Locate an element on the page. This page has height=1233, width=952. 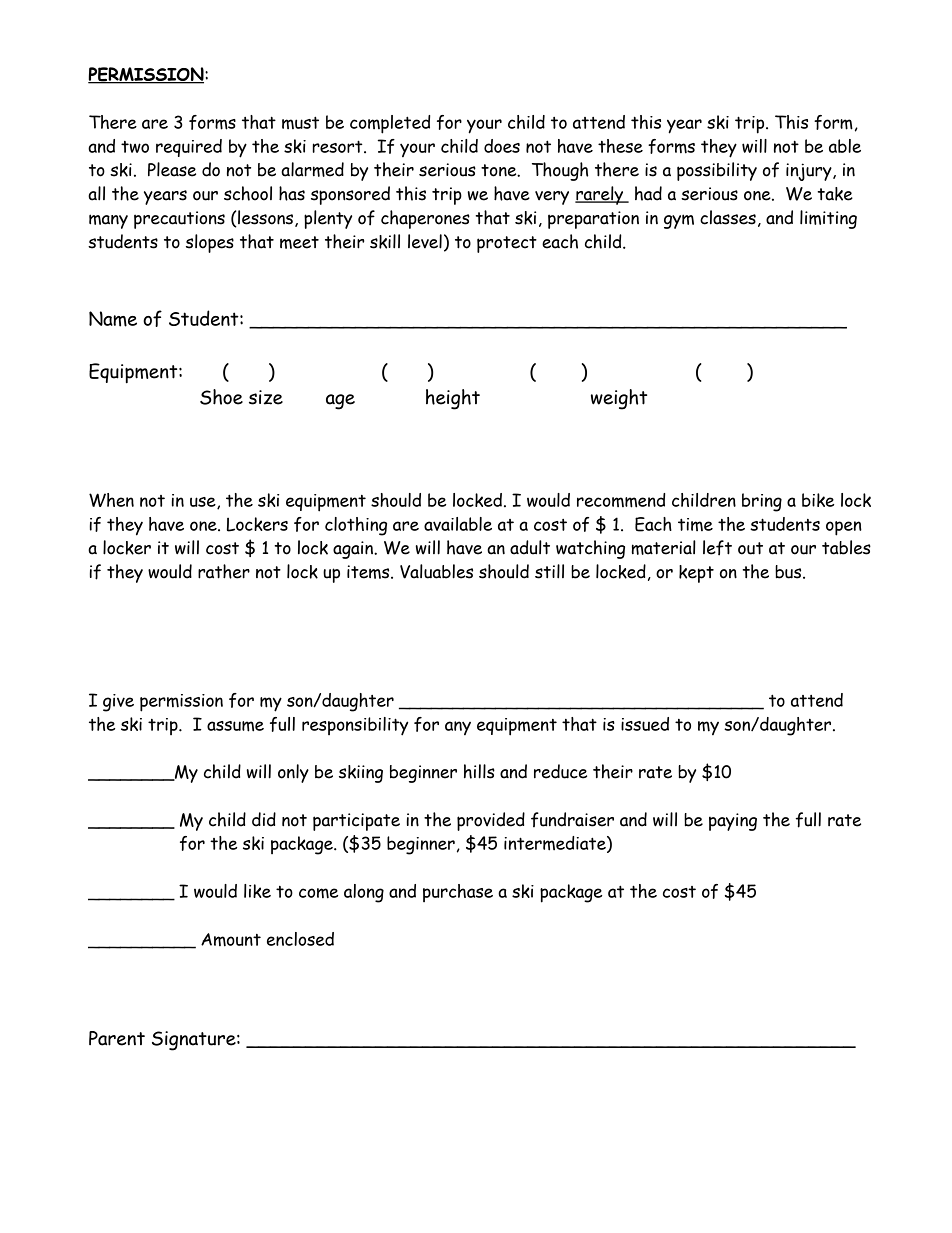
Parent is located at coordinates (117, 1038).
